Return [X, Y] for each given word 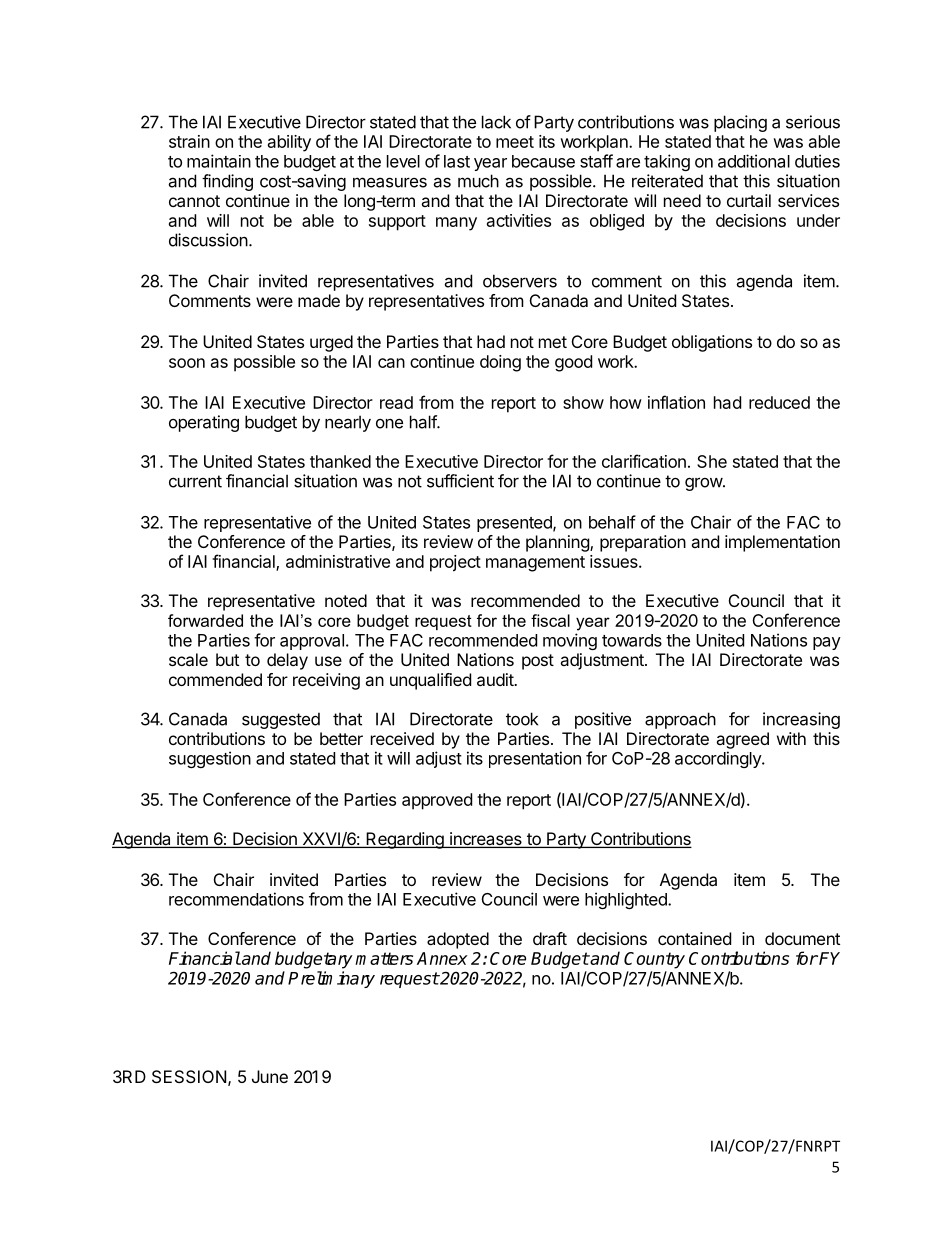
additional [754, 161]
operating [204, 423]
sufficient [460, 481]
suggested [281, 720]
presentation [535, 759]
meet [515, 142]
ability [289, 143]
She [712, 461]
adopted [458, 940]
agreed [742, 740]
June [270, 1076]
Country [654, 960]
